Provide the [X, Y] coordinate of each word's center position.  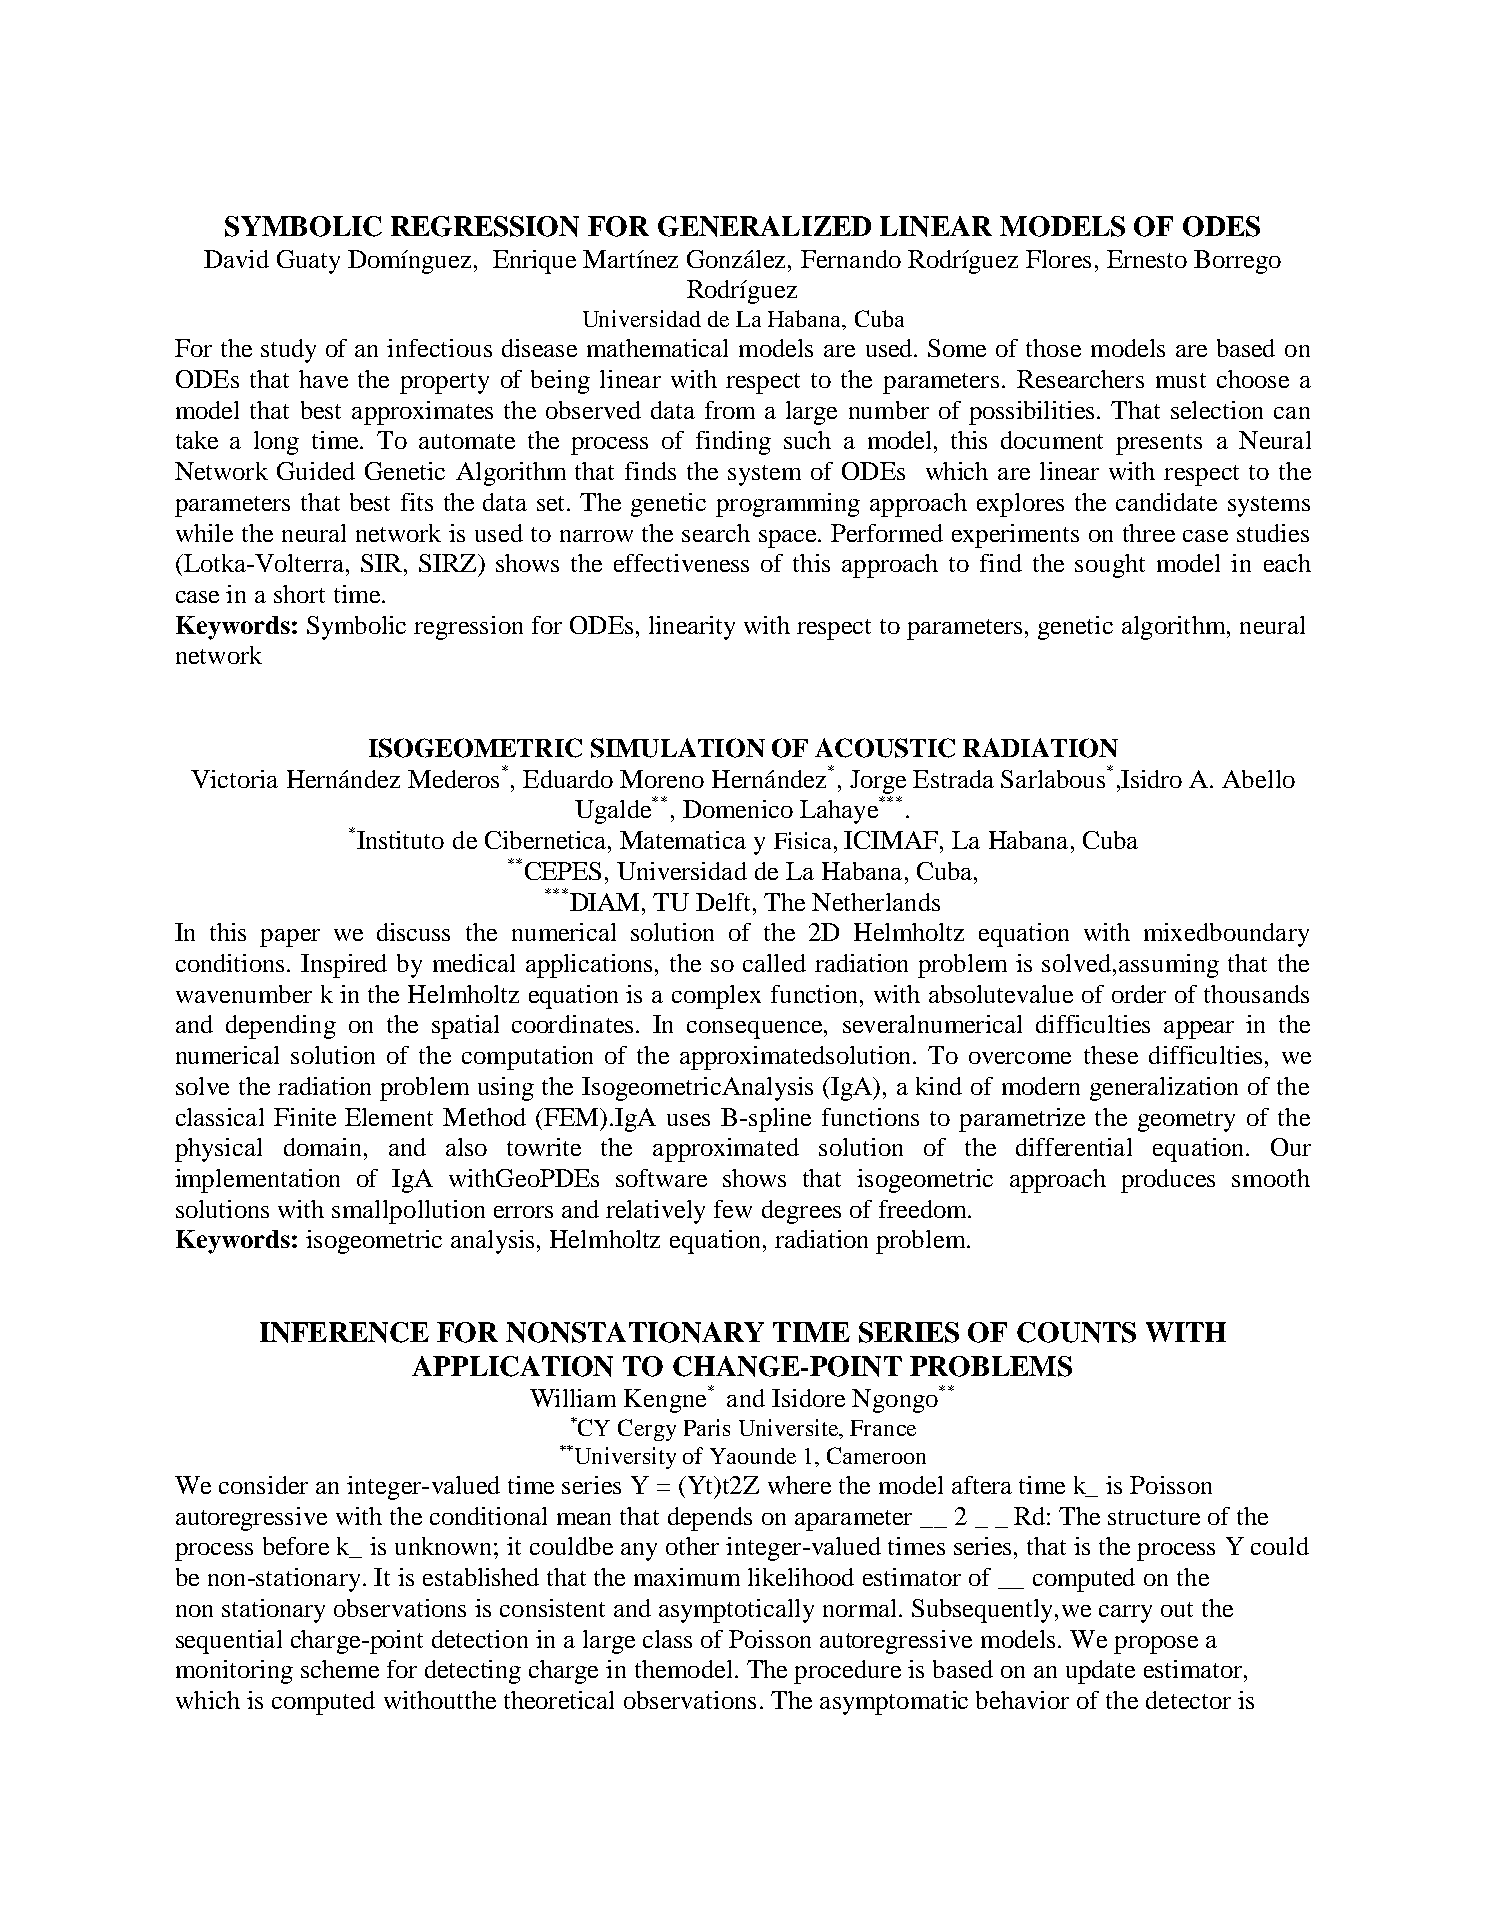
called [774, 963]
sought [1110, 566]
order [1139, 994]
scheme [340, 1669]
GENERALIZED [764, 226]
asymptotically [736, 1611]
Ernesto [1147, 259]
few [733, 1209]
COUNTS [1076, 1332]
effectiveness [681, 563]
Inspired [344, 966]
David [236, 259]
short [299, 594]
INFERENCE [344, 1332]
